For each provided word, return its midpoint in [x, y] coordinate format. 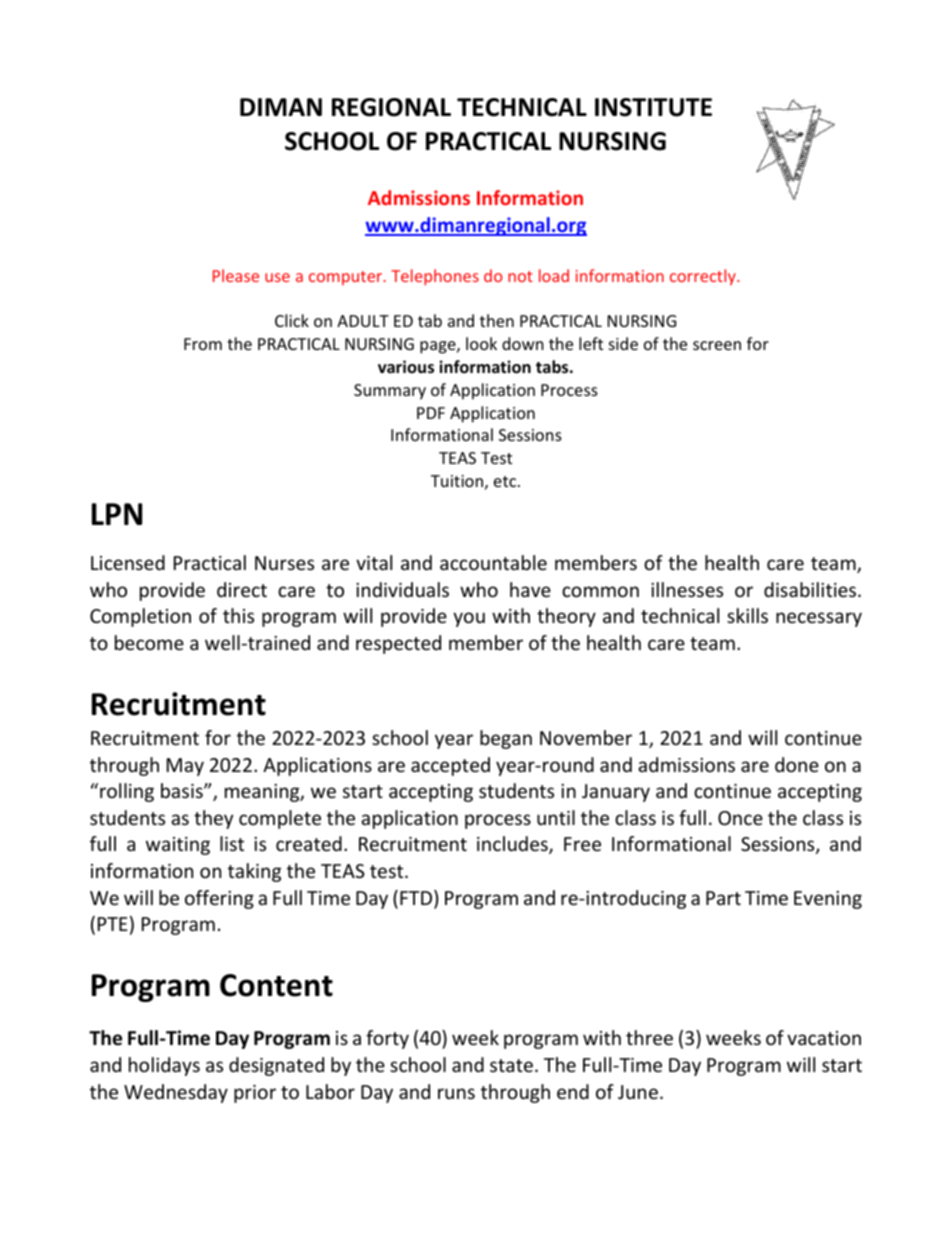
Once [740, 818]
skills [747, 615]
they [213, 819]
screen [717, 345]
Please [236, 275]
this [238, 615]
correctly [704, 277]
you [469, 619]
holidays [164, 1066]
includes [513, 845]
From [203, 344]
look [481, 343]
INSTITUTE [653, 107]
